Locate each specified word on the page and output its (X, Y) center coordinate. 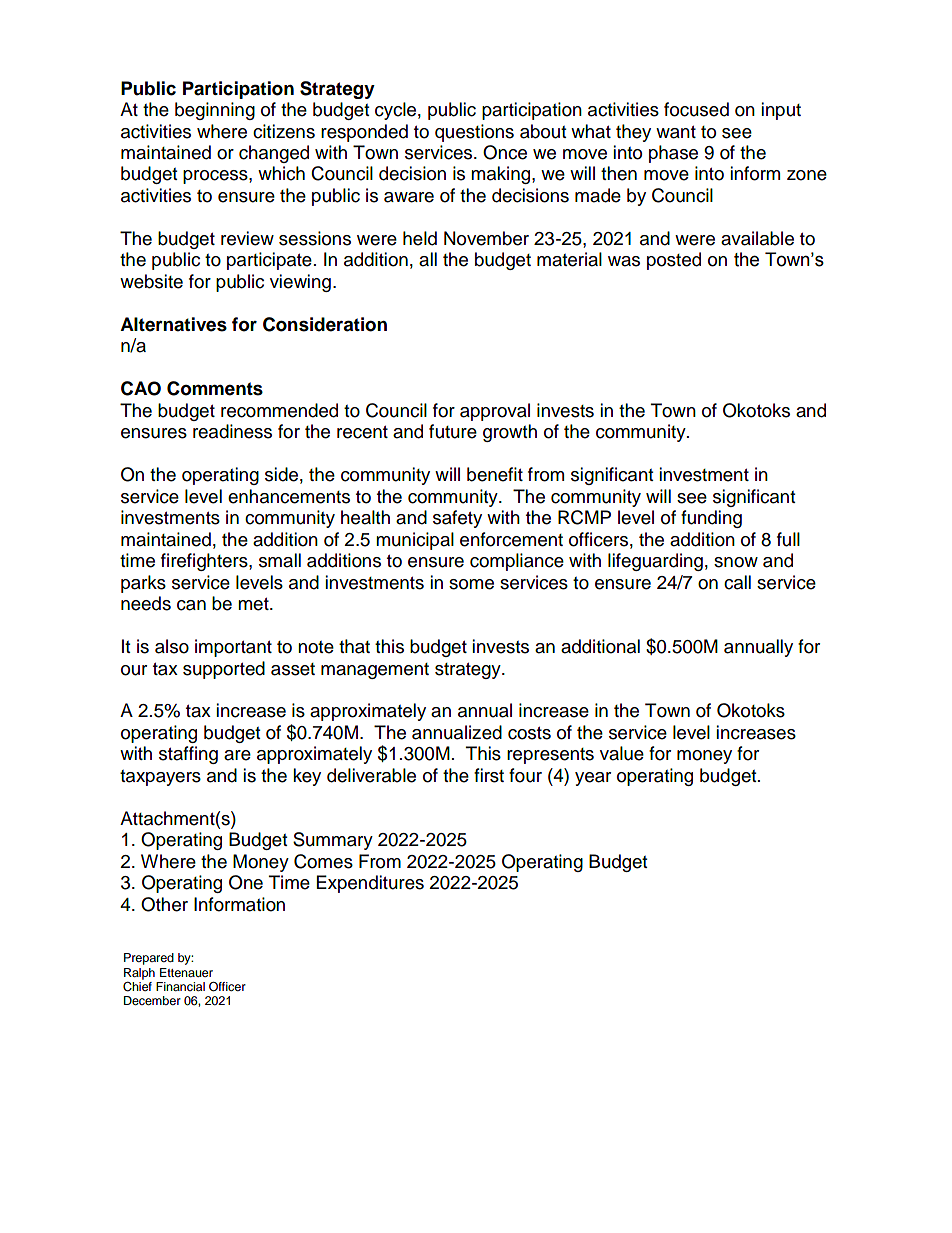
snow (736, 562)
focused (696, 109)
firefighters (205, 562)
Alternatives (173, 324)
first (489, 775)
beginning (215, 111)
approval (495, 412)
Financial (180, 986)
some (471, 584)
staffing (188, 755)
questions (474, 133)
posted (674, 261)
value (622, 753)
